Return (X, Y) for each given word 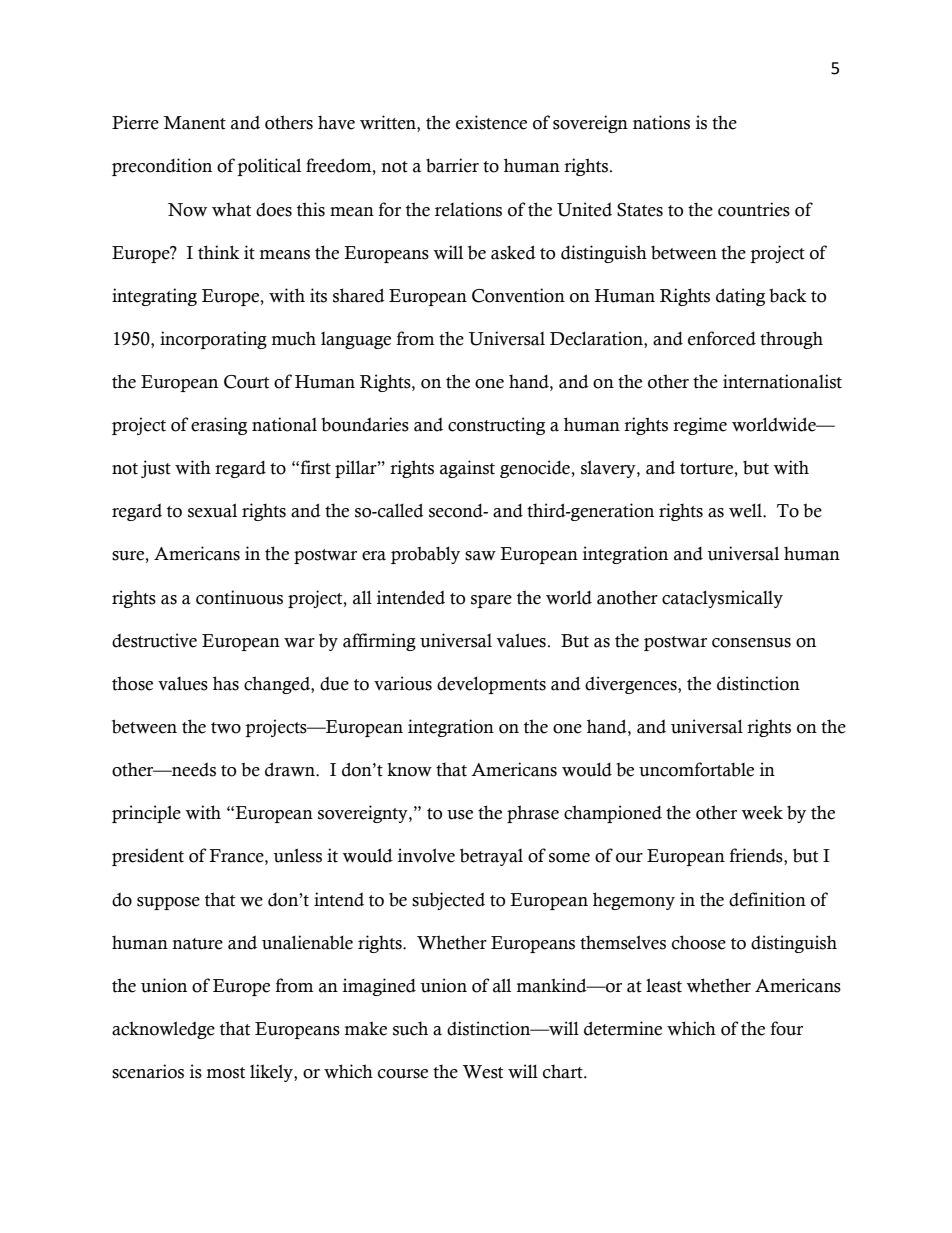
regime (700, 426)
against (467, 469)
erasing (219, 426)
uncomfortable (696, 769)
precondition (162, 167)
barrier (452, 165)
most (226, 1073)
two (226, 728)
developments (491, 685)
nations (661, 122)
